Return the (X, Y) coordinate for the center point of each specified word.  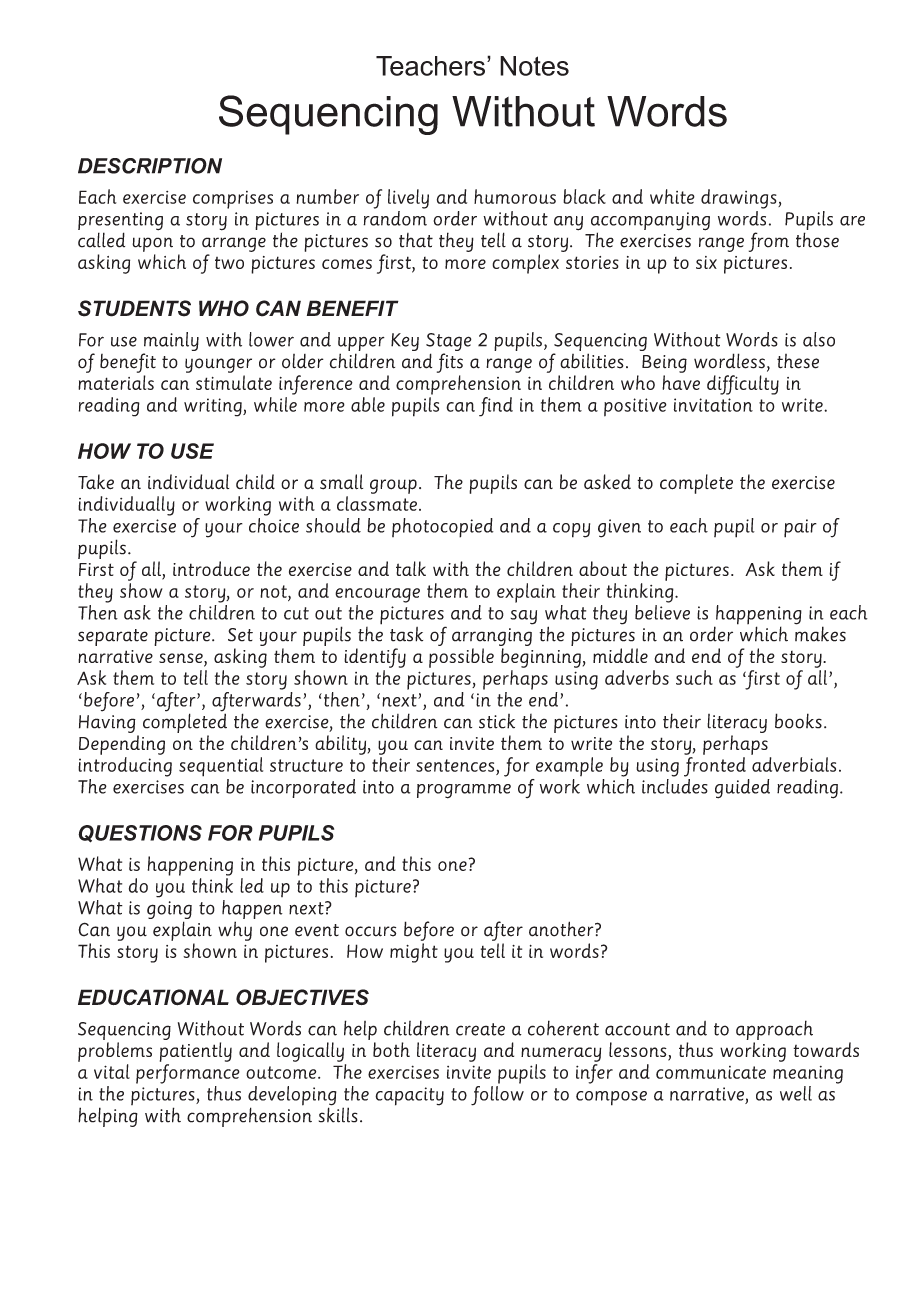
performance (188, 1074)
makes (820, 633)
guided (742, 789)
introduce (211, 568)
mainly (171, 343)
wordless (729, 361)
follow (497, 1094)
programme (464, 791)
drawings (740, 199)
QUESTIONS (140, 834)
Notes (534, 66)
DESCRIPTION (150, 166)
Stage (449, 343)
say (523, 617)
